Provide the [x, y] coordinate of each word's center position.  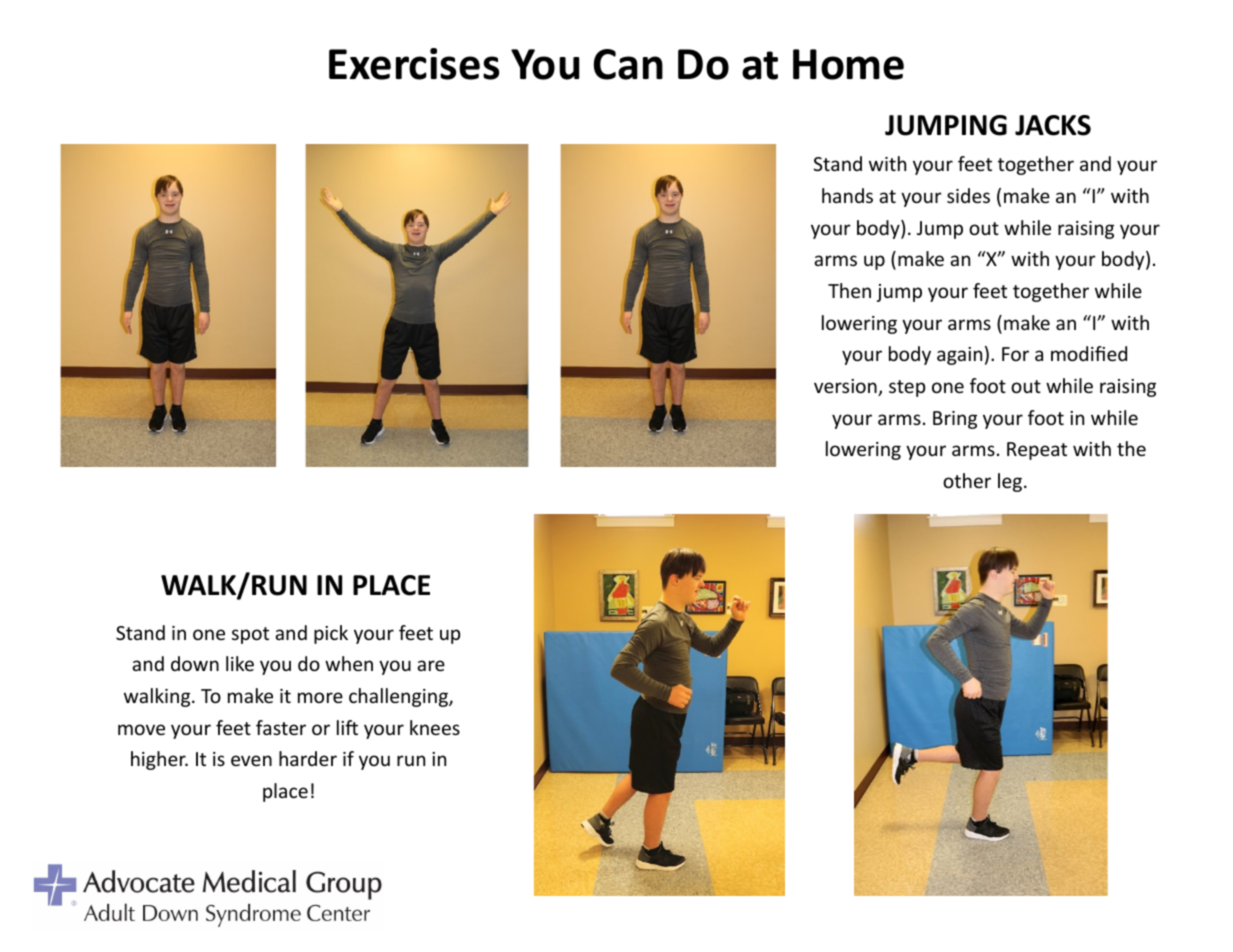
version [846, 387]
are [431, 665]
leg [1010, 482]
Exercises [414, 64]
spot [250, 635]
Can [628, 64]
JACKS [1053, 125]
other [967, 480]
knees [435, 727]
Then [849, 290]
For [1015, 354]
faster [281, 727]
